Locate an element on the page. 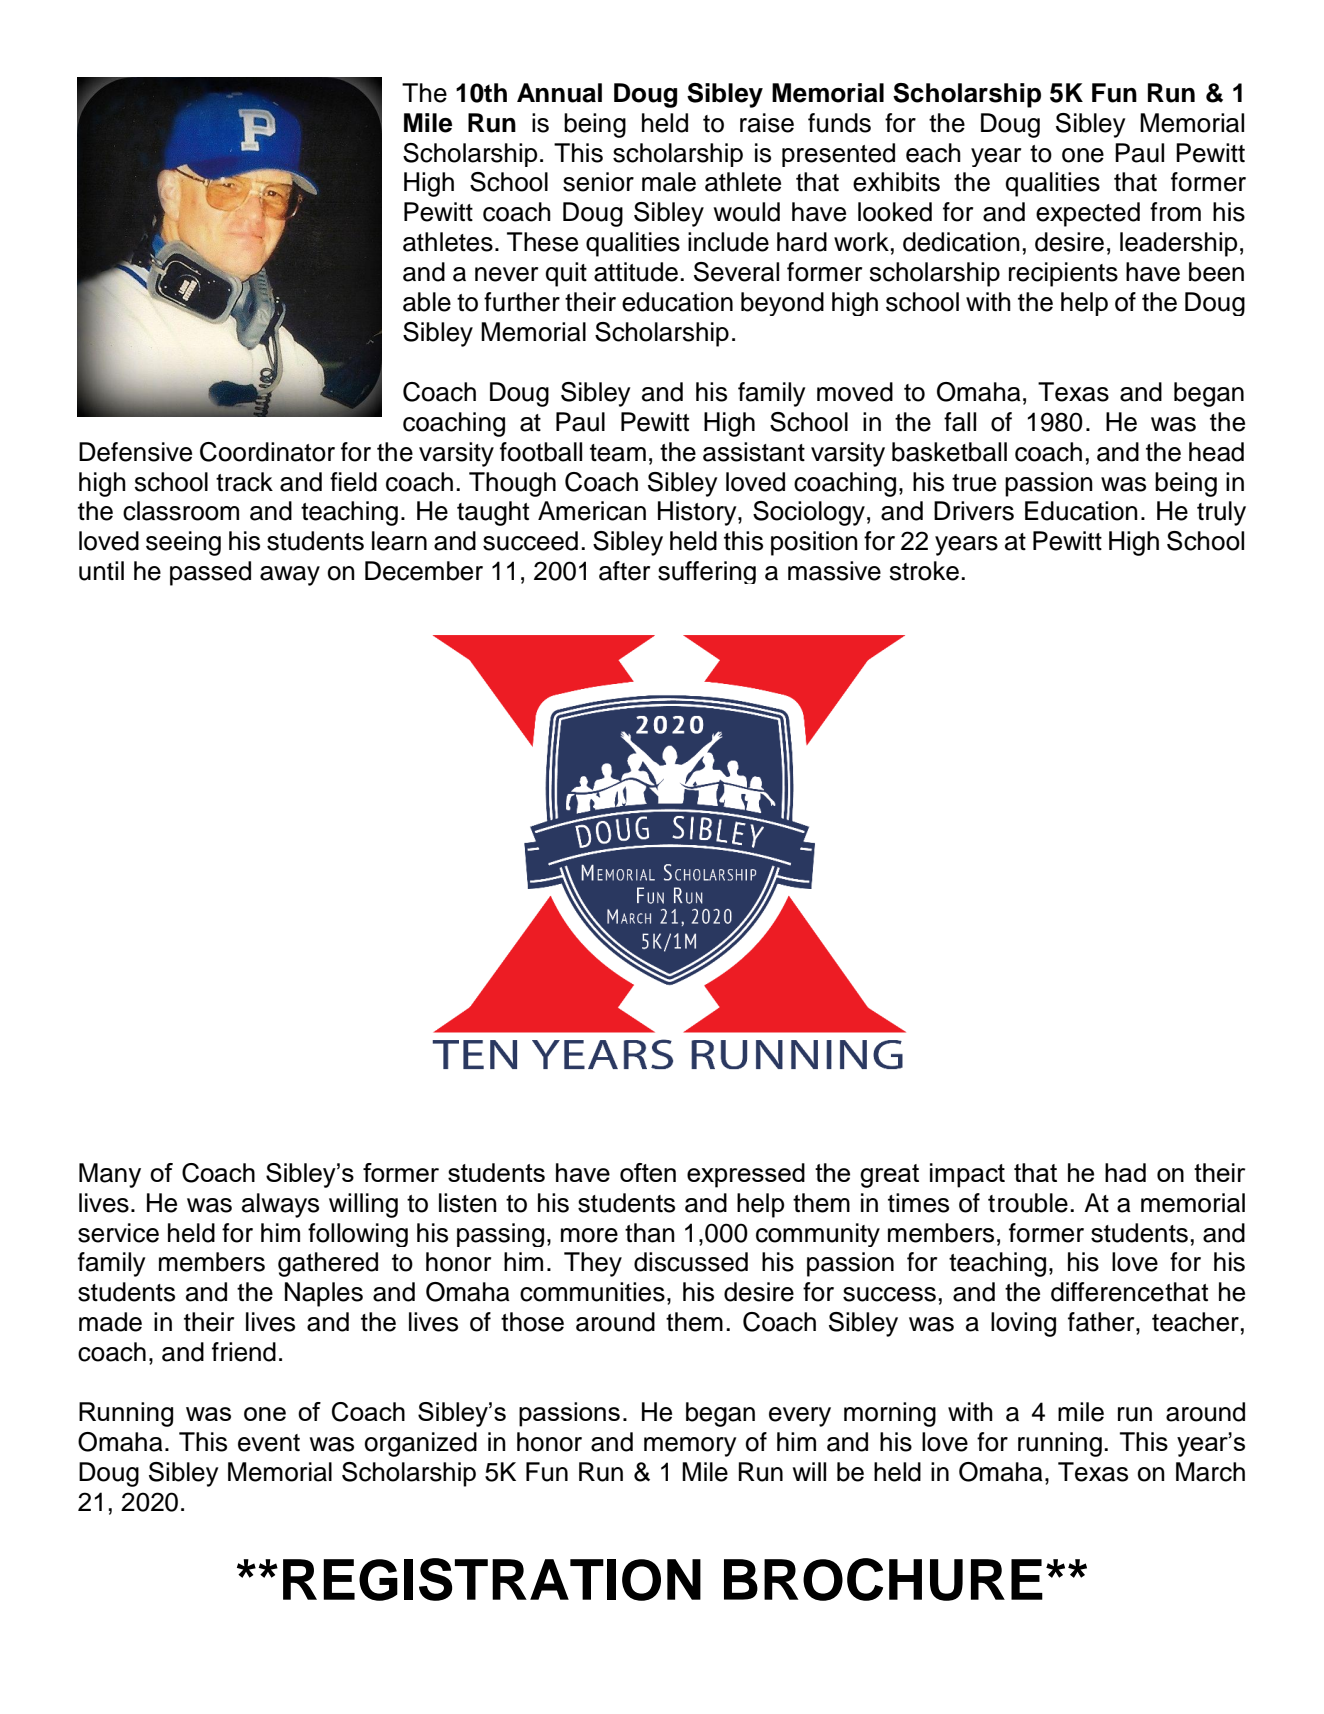 The width and height of the page is (1324, 1714). event is located at coordinates (269, 1443).
